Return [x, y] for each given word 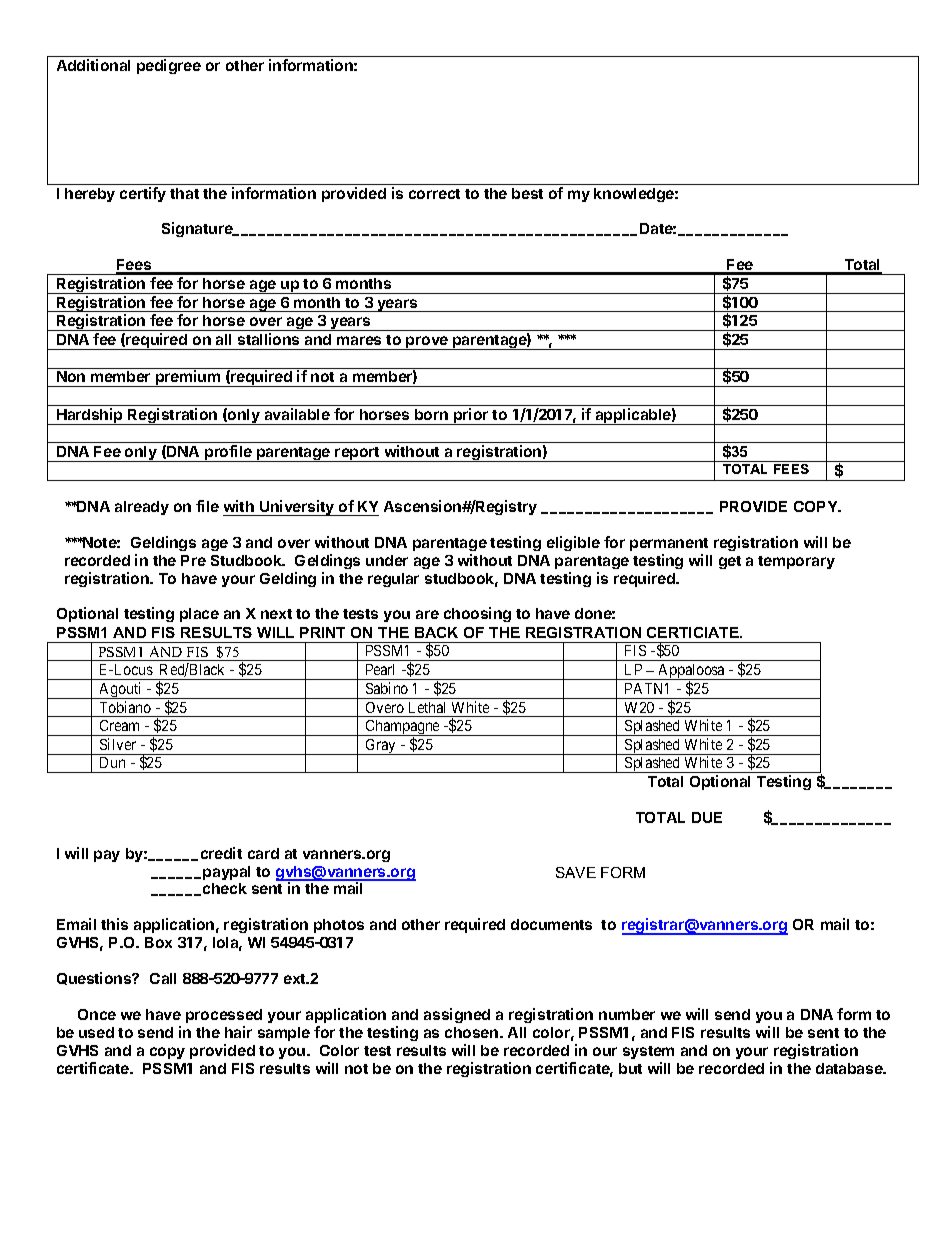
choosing [477, 614]
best [527, 193]
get [730, 562]
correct [434, 194]
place [199, 615]
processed [224, 1016]
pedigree [169, 66]
